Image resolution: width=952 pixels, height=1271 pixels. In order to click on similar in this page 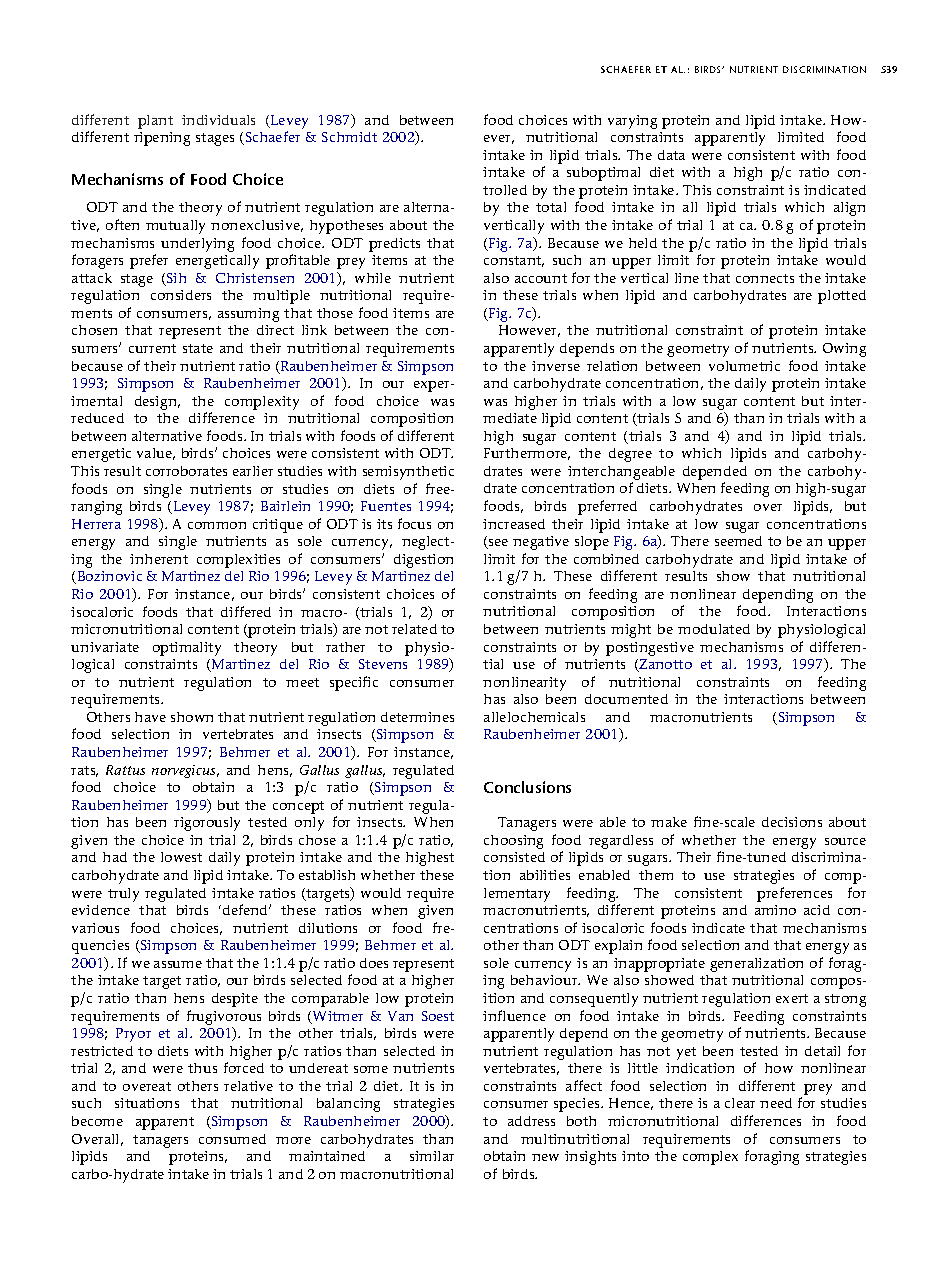, I will do `click(432, 1156)`.
